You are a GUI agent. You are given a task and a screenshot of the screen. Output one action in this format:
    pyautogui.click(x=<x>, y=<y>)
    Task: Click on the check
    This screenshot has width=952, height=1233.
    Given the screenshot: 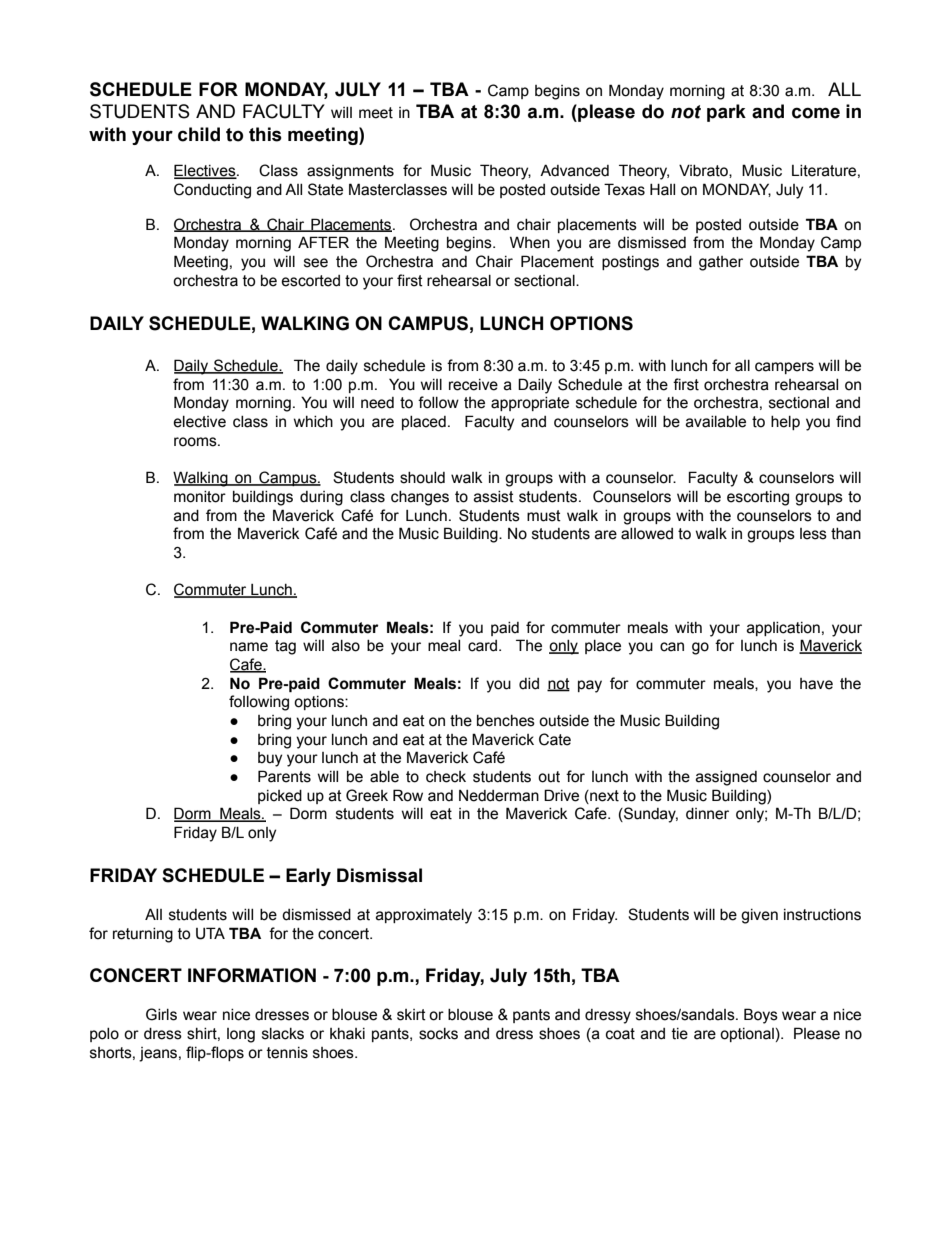 What is the action you would take?
    pyautogui.click(x=446, y=777)
